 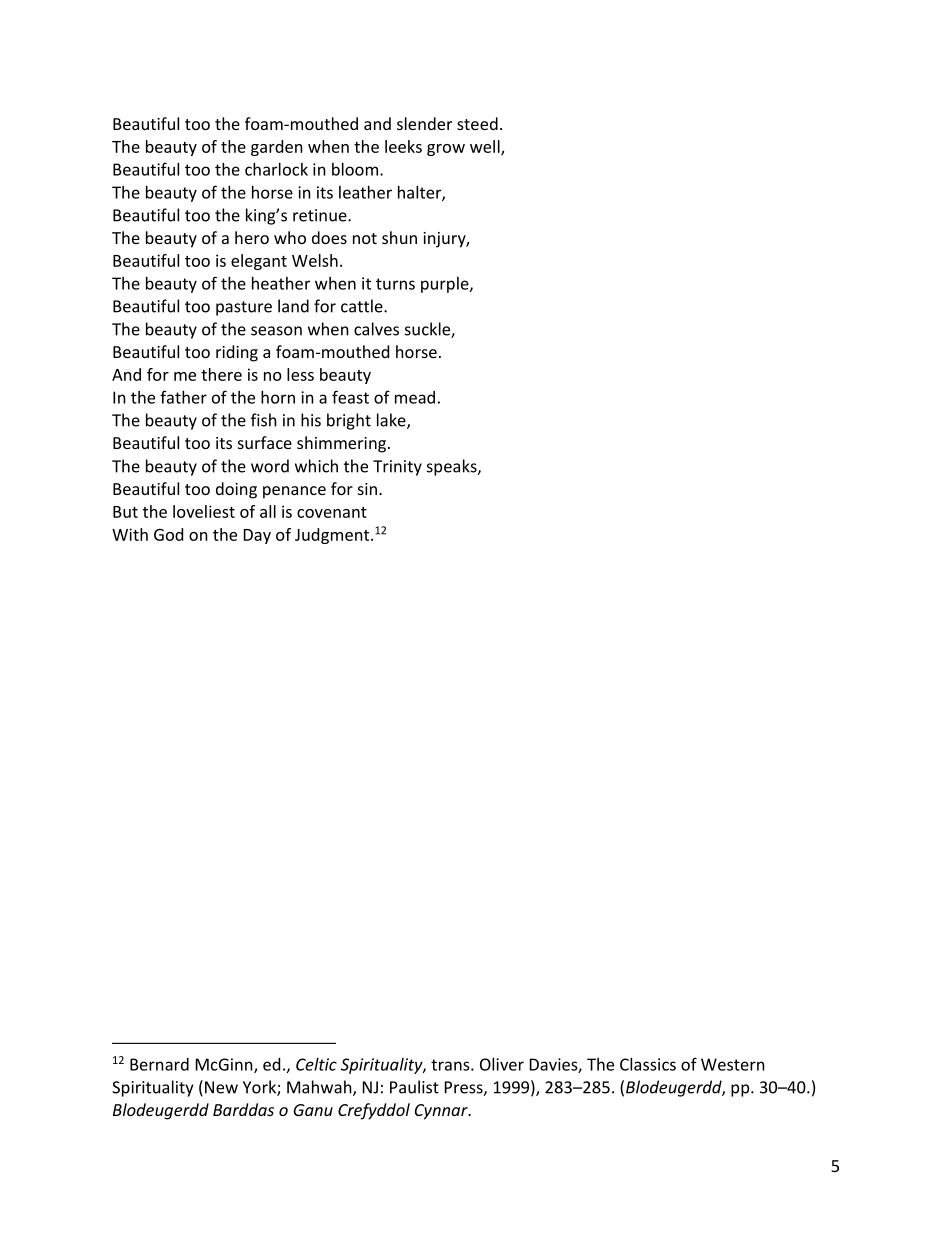 What do you see at coordinates (648, 1064) in the screenshot?
I see `Classics` at bounding box center [648, 1064].
